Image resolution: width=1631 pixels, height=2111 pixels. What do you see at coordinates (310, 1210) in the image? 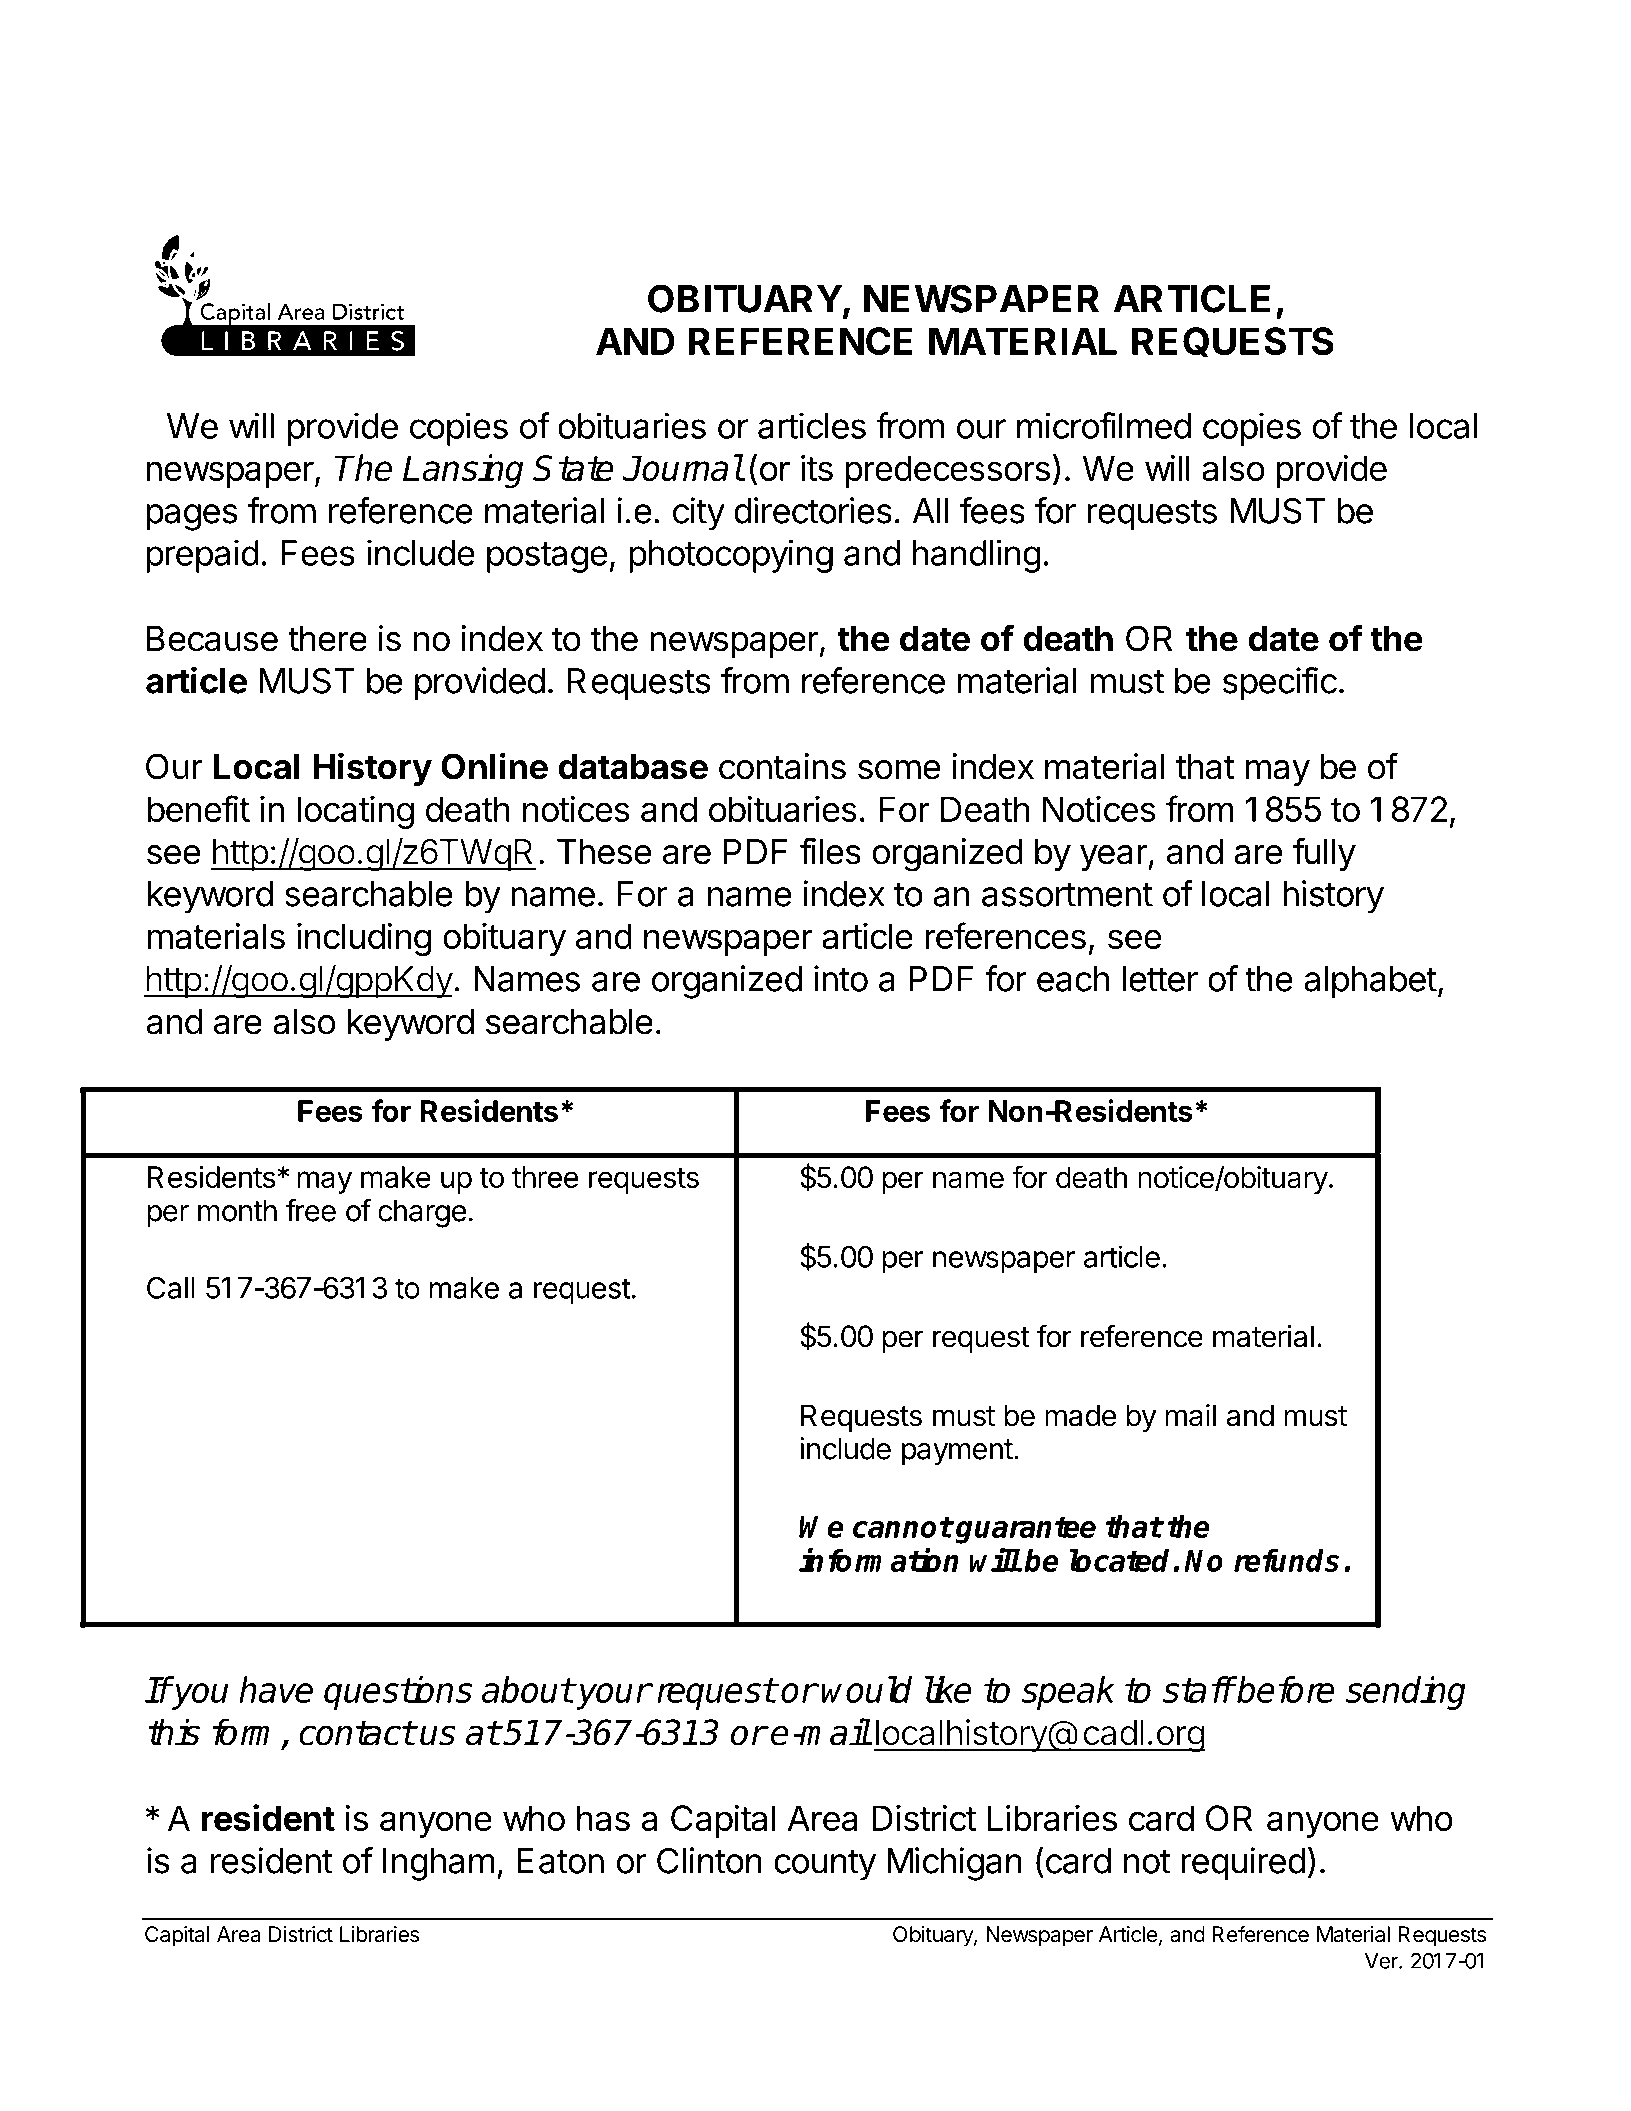
I see `free` at bounding box center [310, 1210].
